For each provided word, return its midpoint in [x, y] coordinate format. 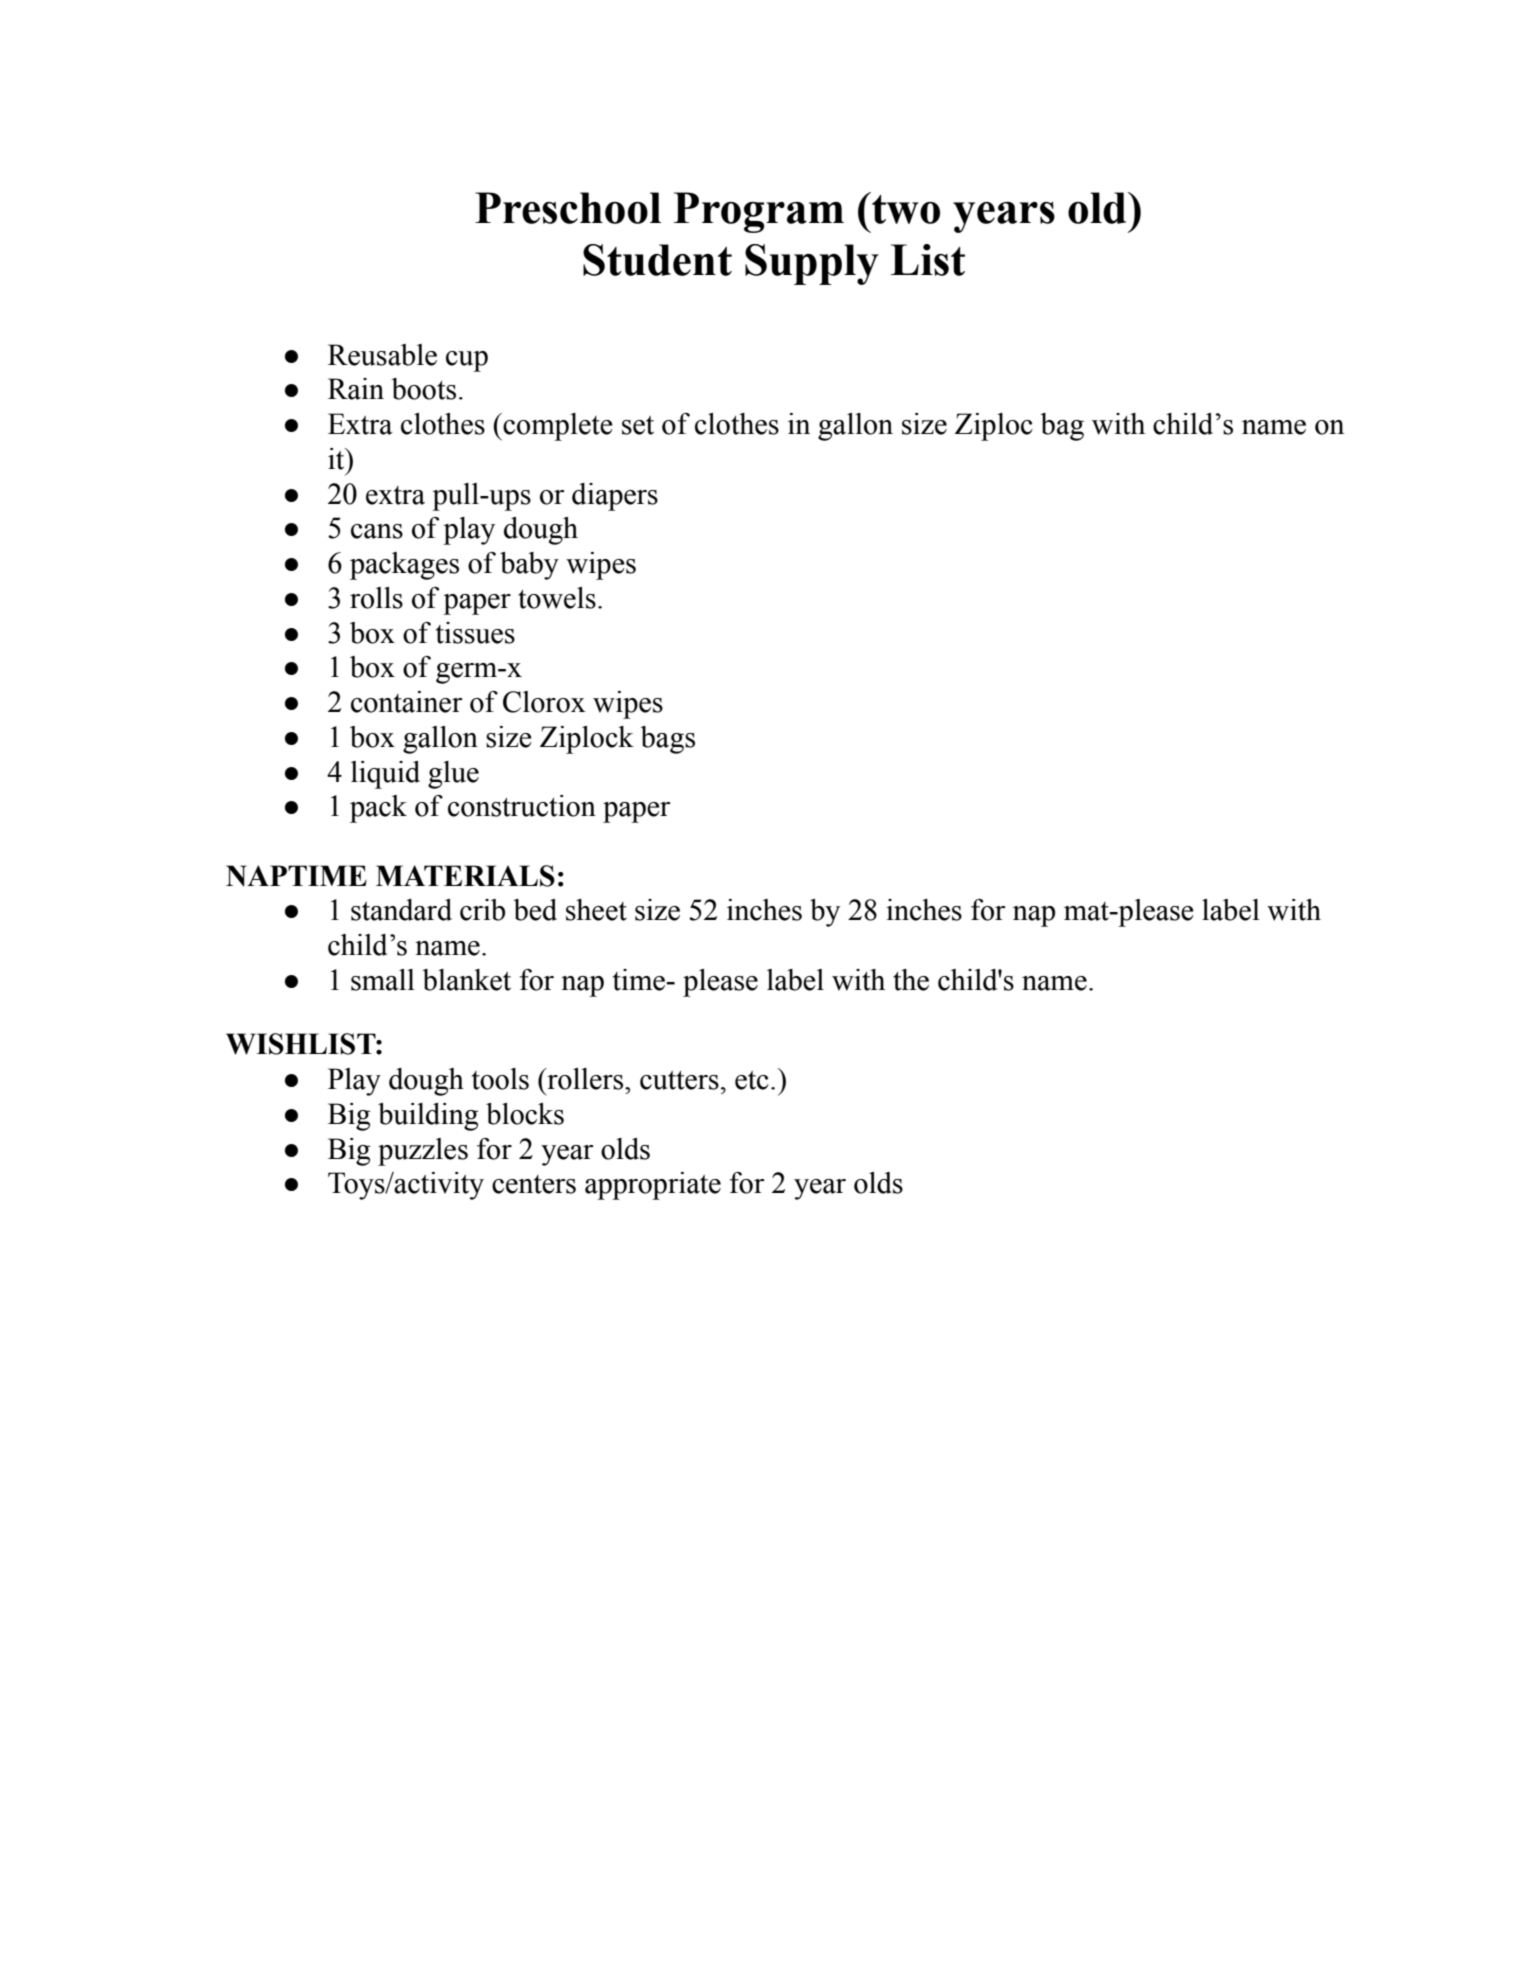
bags [667, 740]
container [407, 702]
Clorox [544, 702]
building [428, 1117]
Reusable [382, 355]
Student [657, 260]
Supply [812, 264]
